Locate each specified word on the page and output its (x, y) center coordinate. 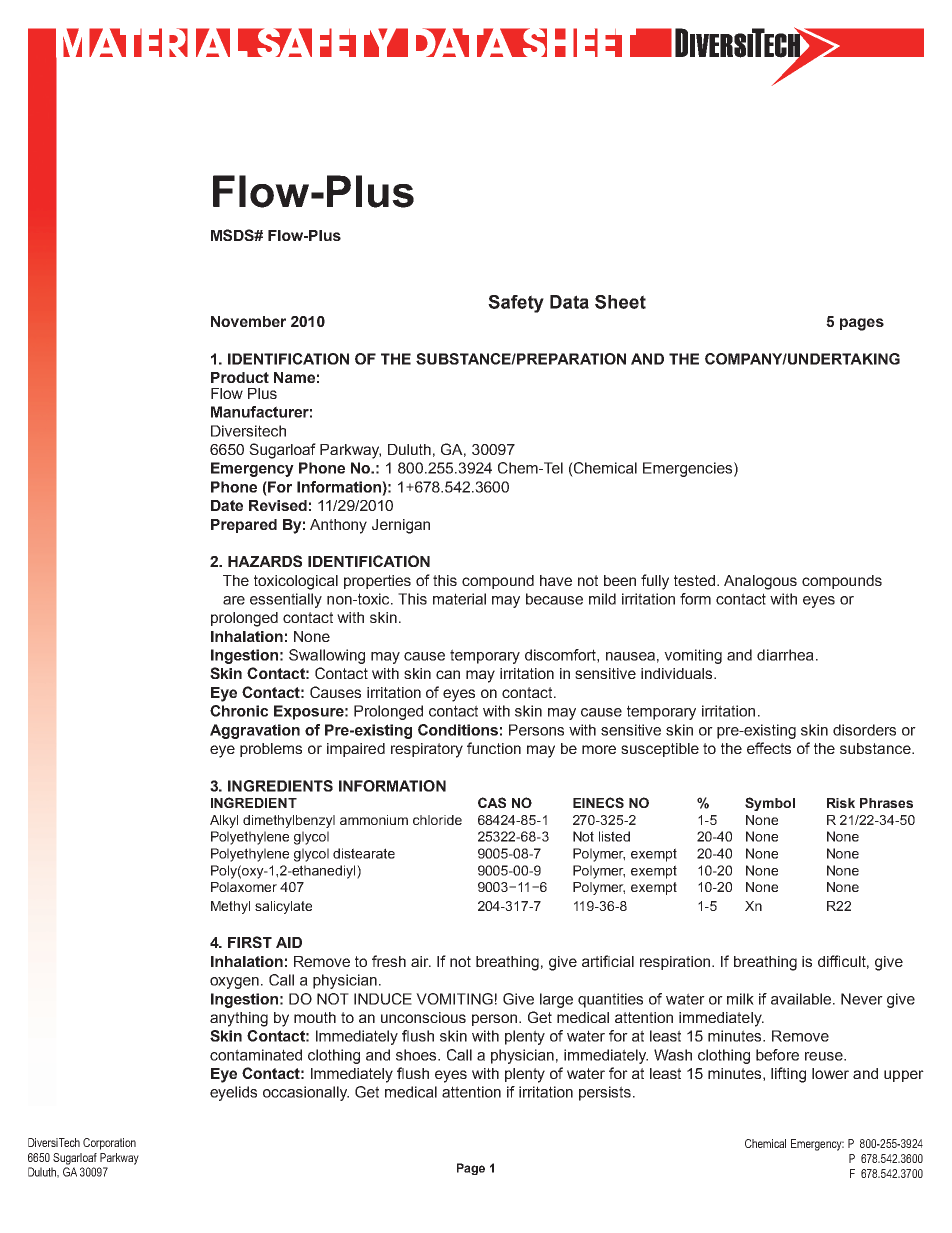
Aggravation (255, 731)
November (248, 321)
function (494, 748)
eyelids (233, 1093)
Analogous (760, 582)
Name (294, 377)
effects (769, 748)
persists (605, 1093)
